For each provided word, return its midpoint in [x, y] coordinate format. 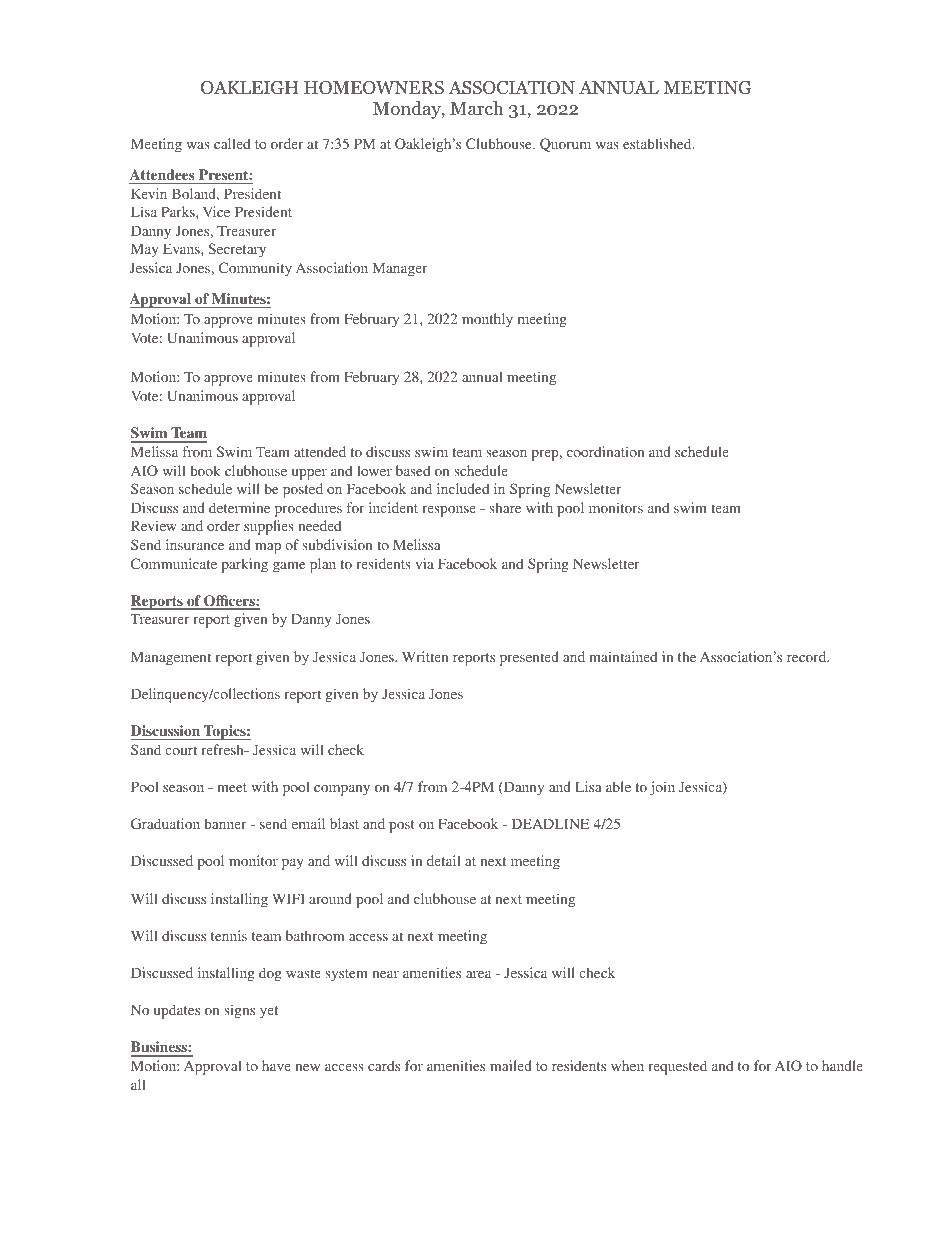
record [808, 656]
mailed [511, 1065]
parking [245, 565]
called [232, 143]
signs [240, 1011]
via [424, 563]
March [477, 108]
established [658, 143]
